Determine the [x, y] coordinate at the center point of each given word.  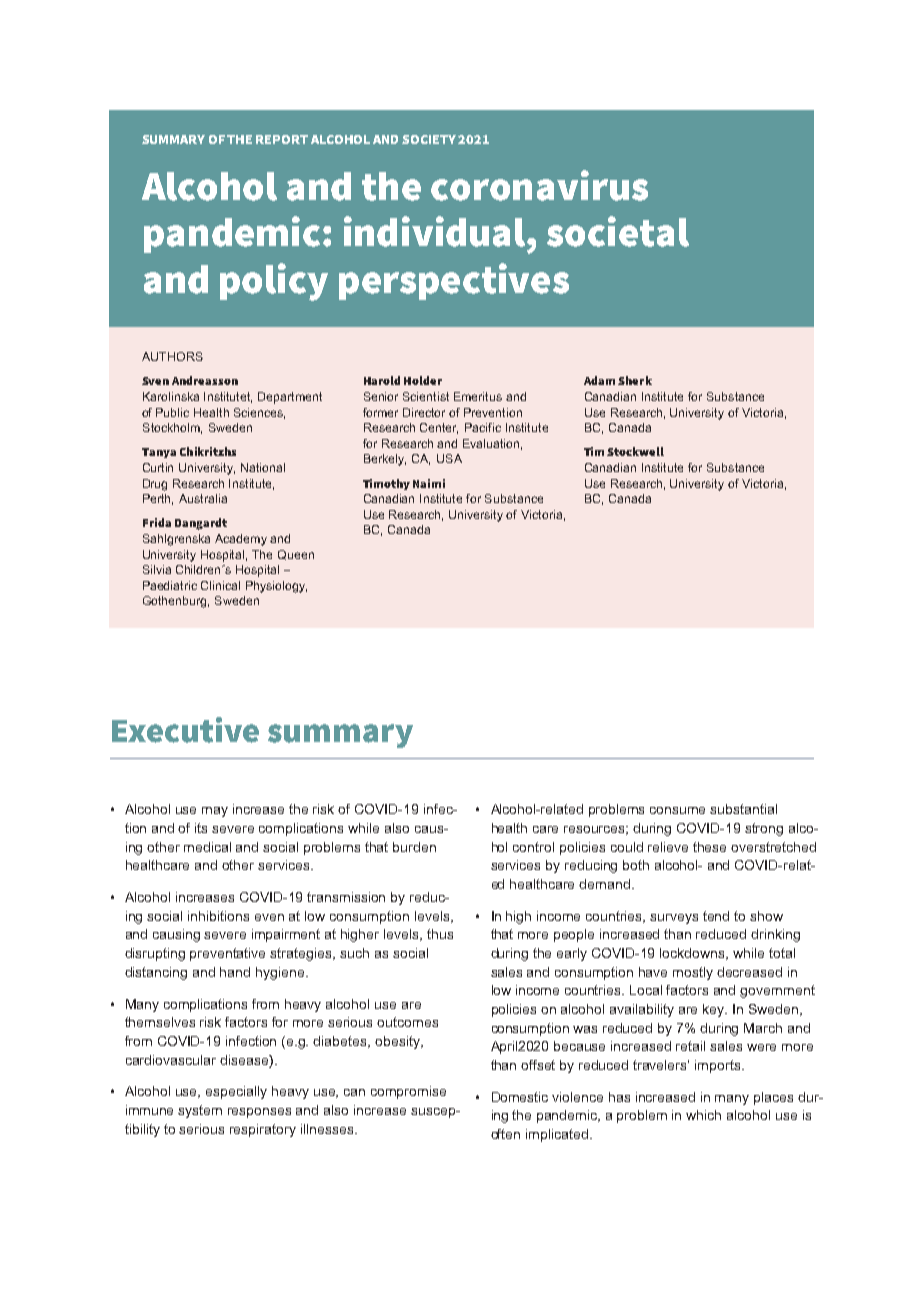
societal [618, 231]
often [505, 1134]
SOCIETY [430, 139]
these [709, 847]
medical [207, 847]
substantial [743, 809]
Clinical [220, 585]
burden [414, 847]
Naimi [429, 483]
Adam [599, 380]
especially [236, 1092]
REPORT [282, 139]
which [703, 1115]
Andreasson [205, 380]
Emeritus [478, 396]
